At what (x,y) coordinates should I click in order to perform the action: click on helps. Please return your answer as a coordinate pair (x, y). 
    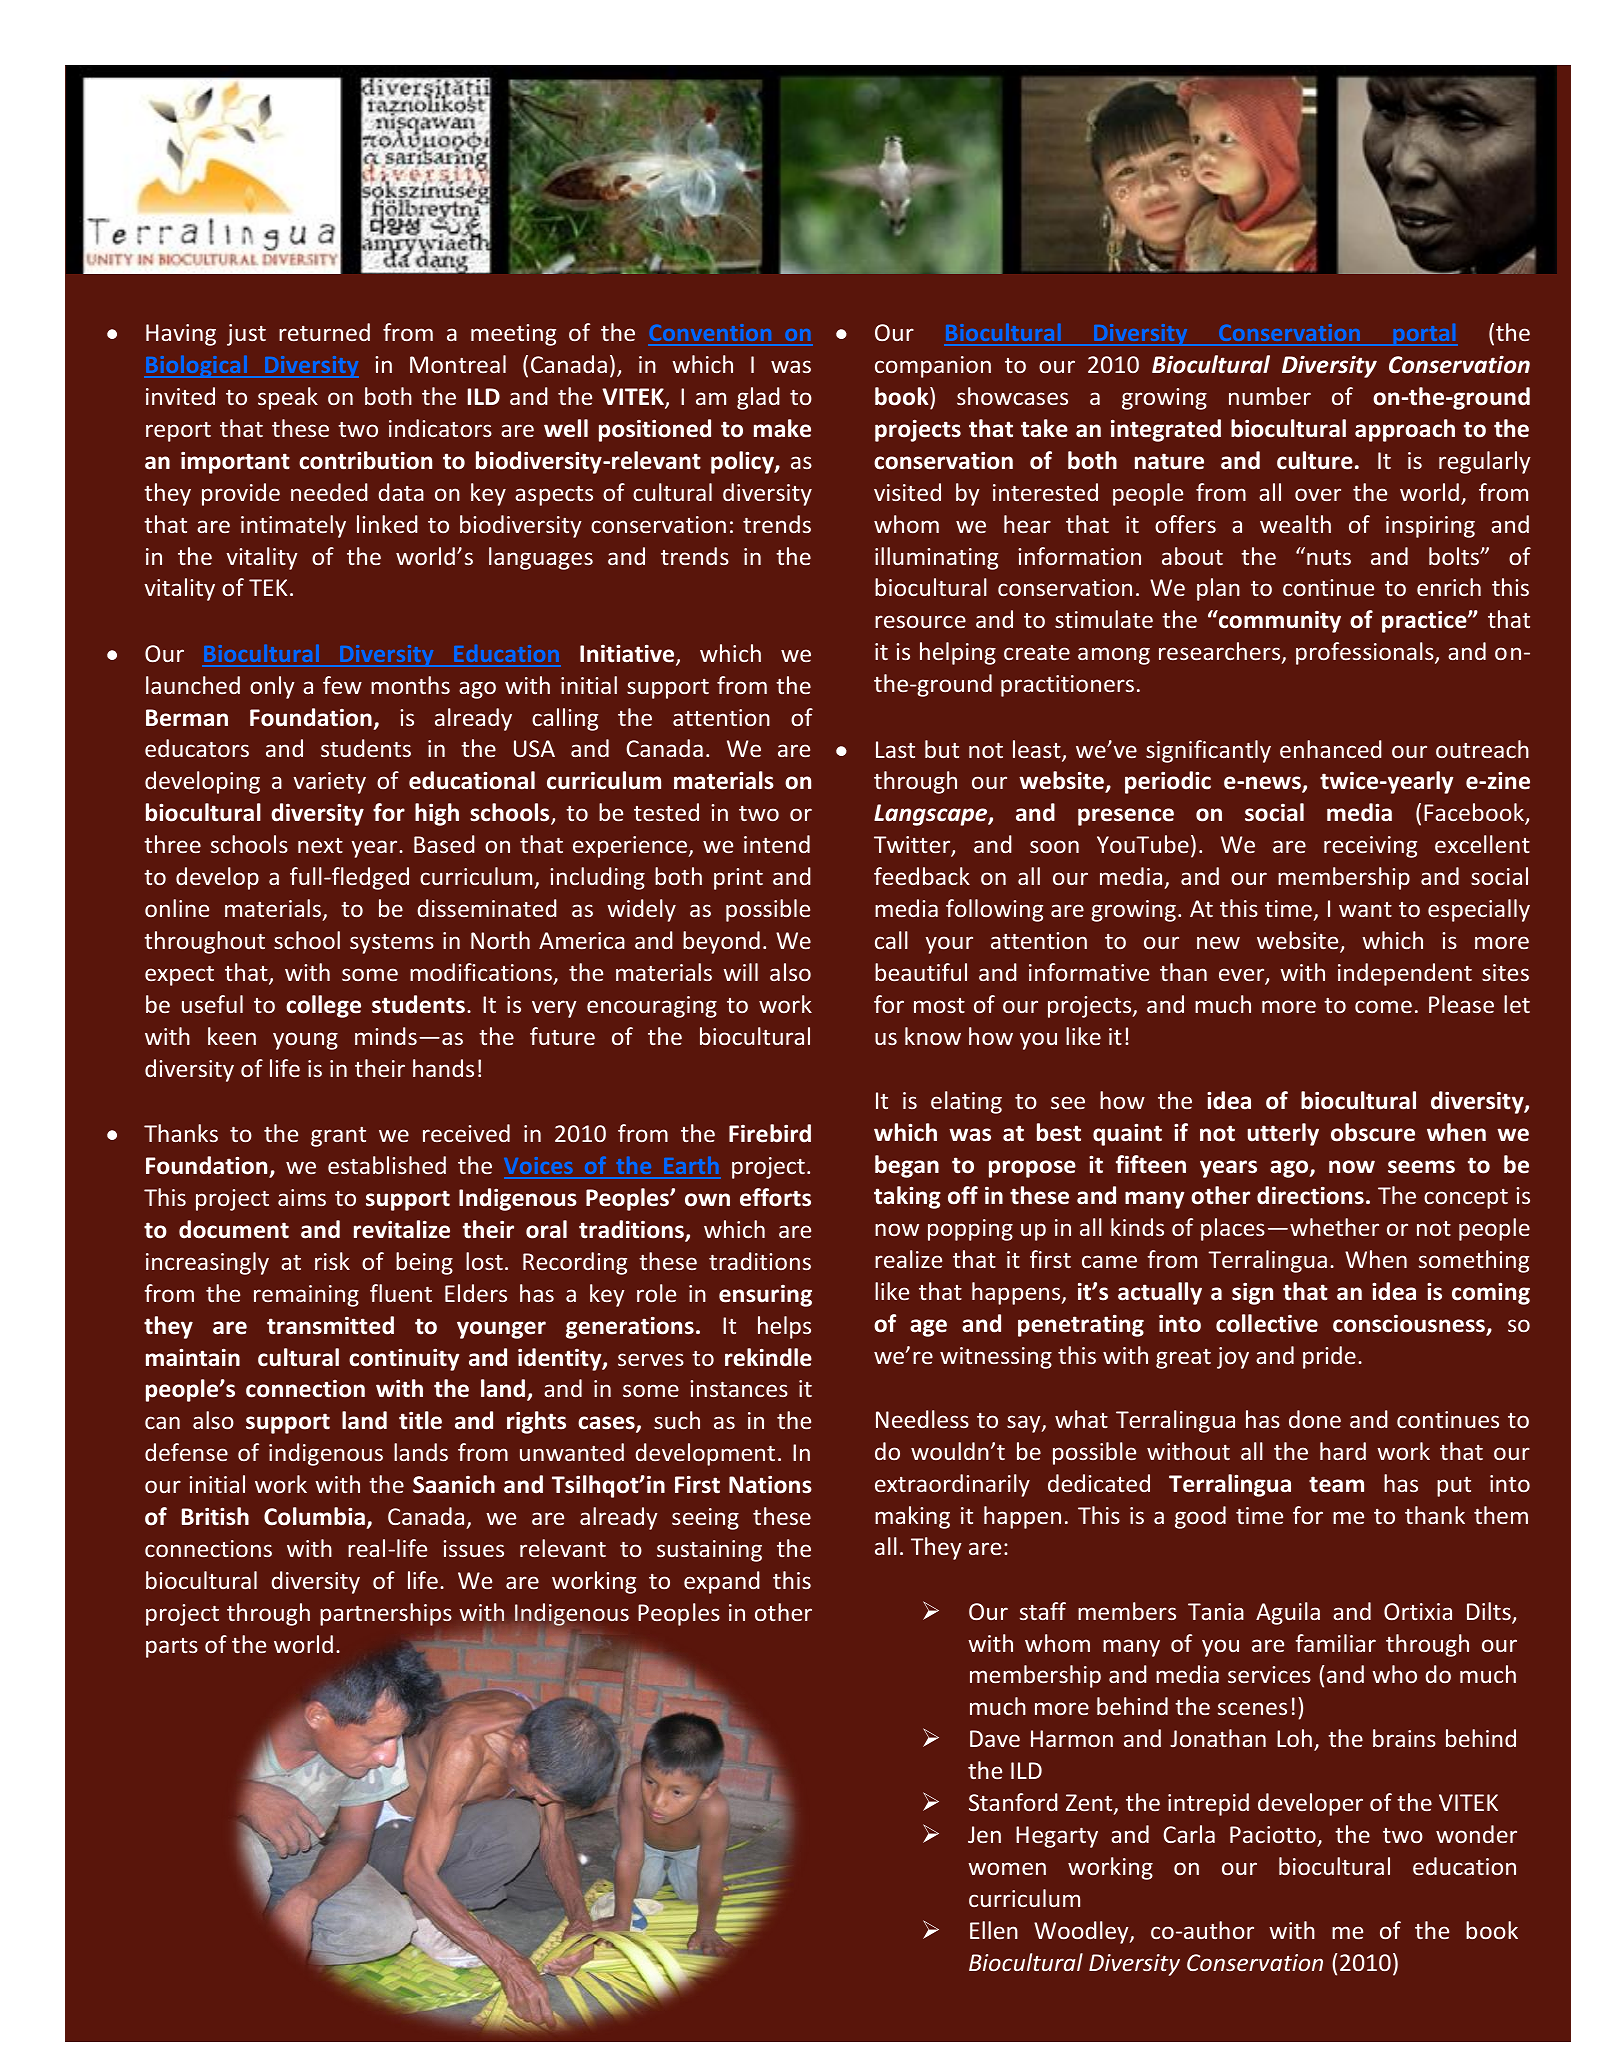
    Looking at the image, I should click on (784, 1327).
